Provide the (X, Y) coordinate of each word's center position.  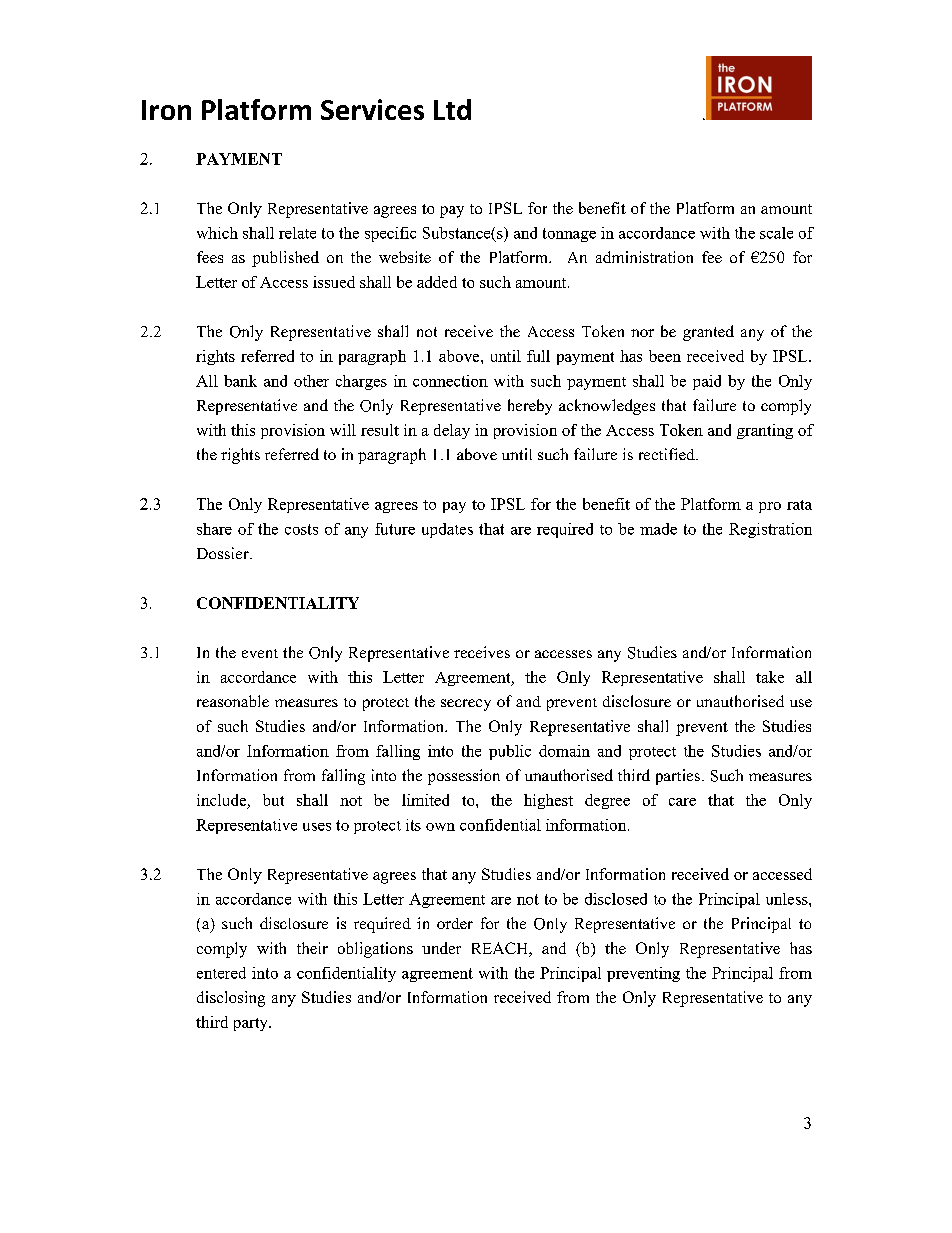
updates (447, 530)
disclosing (231, 999)
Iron (166, 110)
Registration (770, 530)
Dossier (224, 553)
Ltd (452, 109)
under (441, 948)
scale (776, 233)
